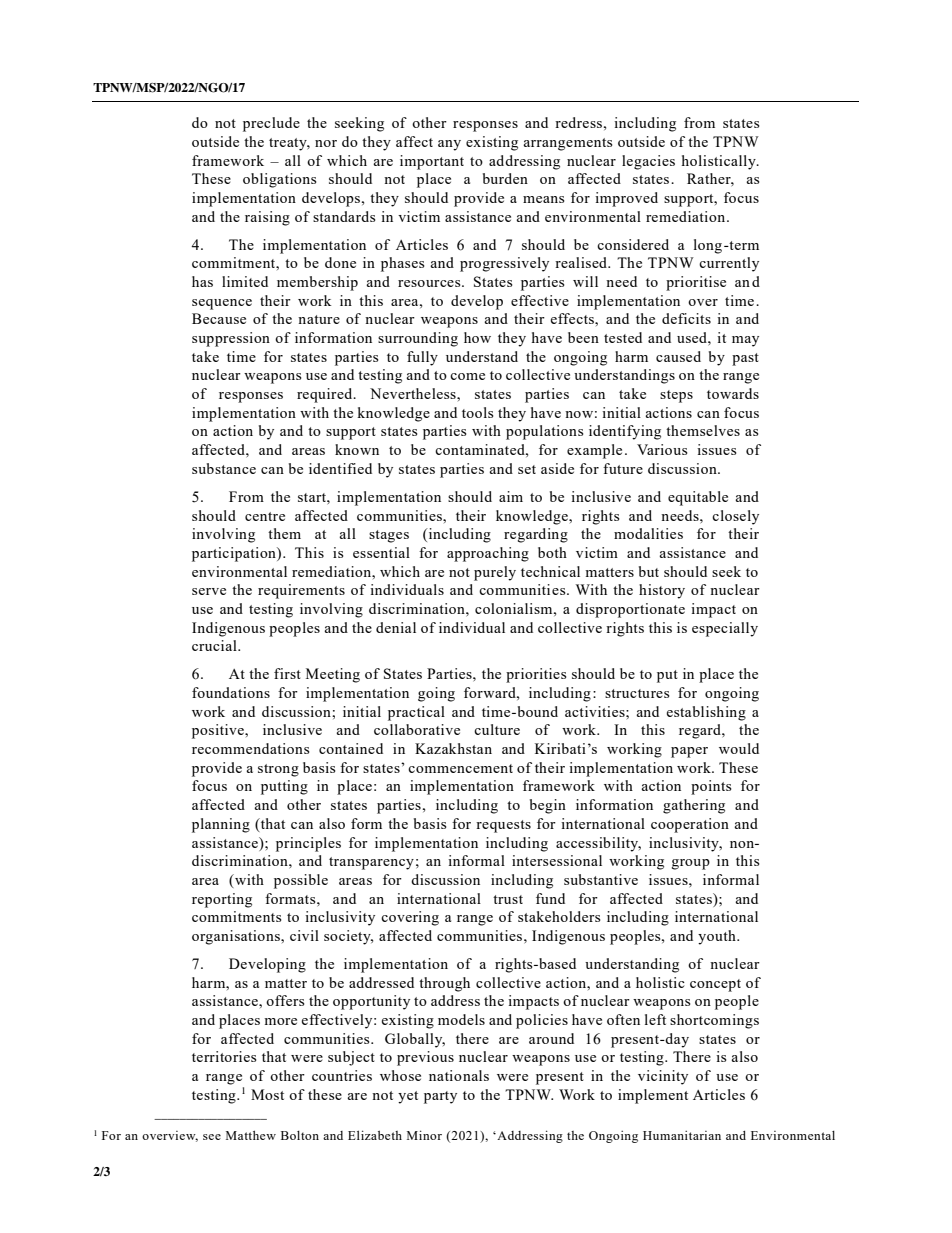 The image size is (952, 1233). What do you see at coordinates (495, 573) in the screenshot?
I see `purely` at bounding box center [495, 573].
